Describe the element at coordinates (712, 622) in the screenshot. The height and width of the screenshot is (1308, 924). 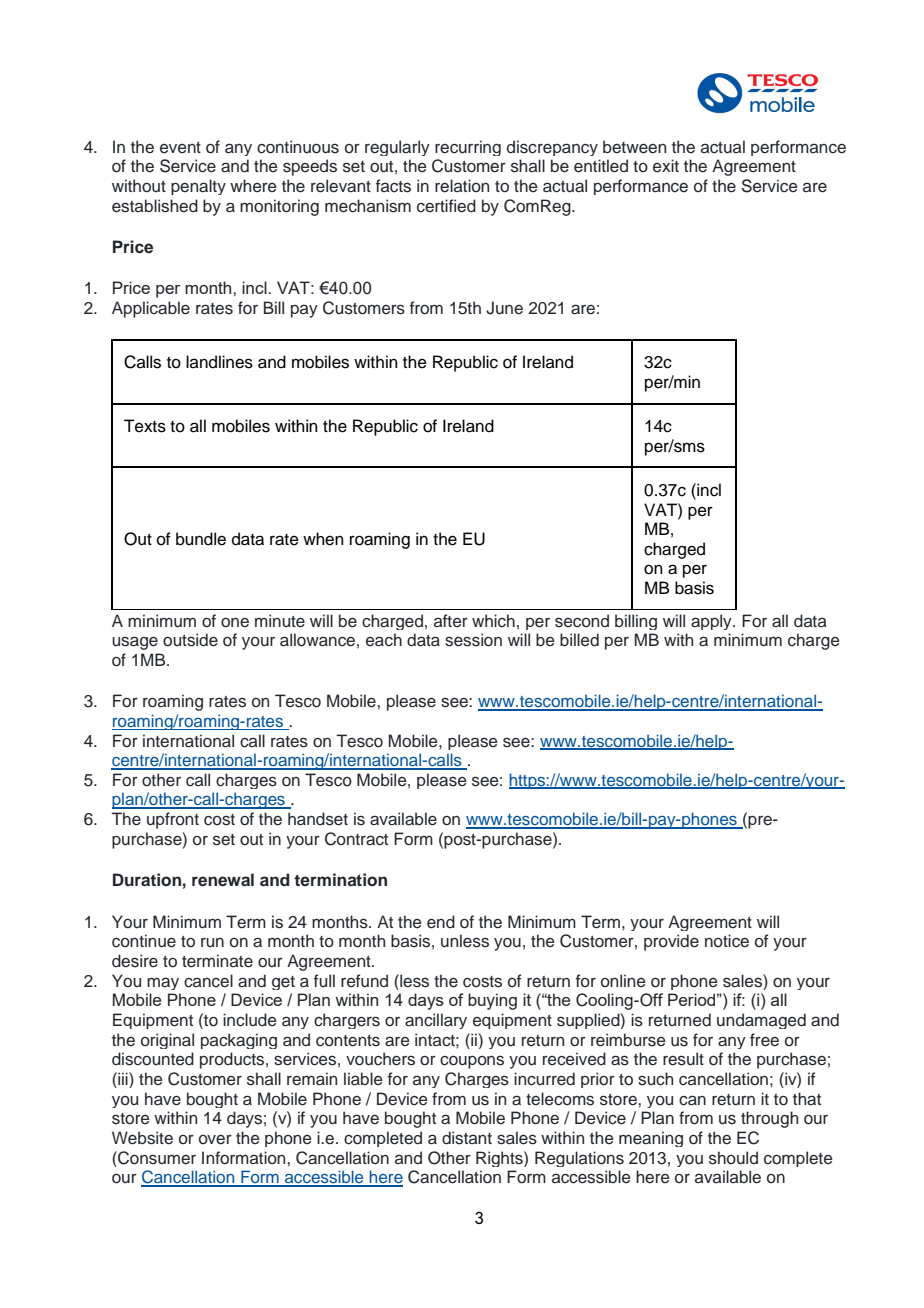
I see `apply` at that location.
